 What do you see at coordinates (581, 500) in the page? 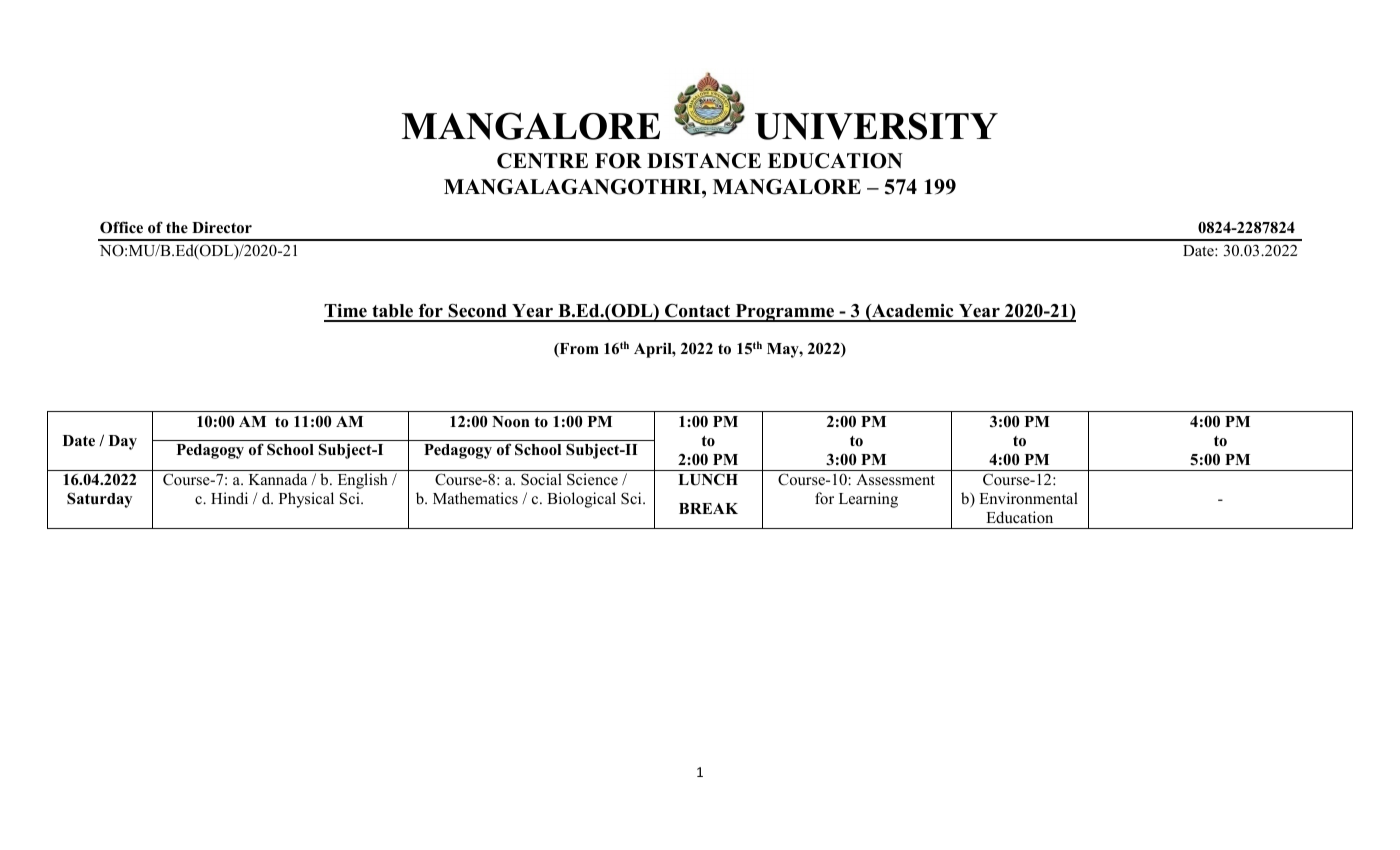
I see `Biological` at bounding box center [581, 500].
